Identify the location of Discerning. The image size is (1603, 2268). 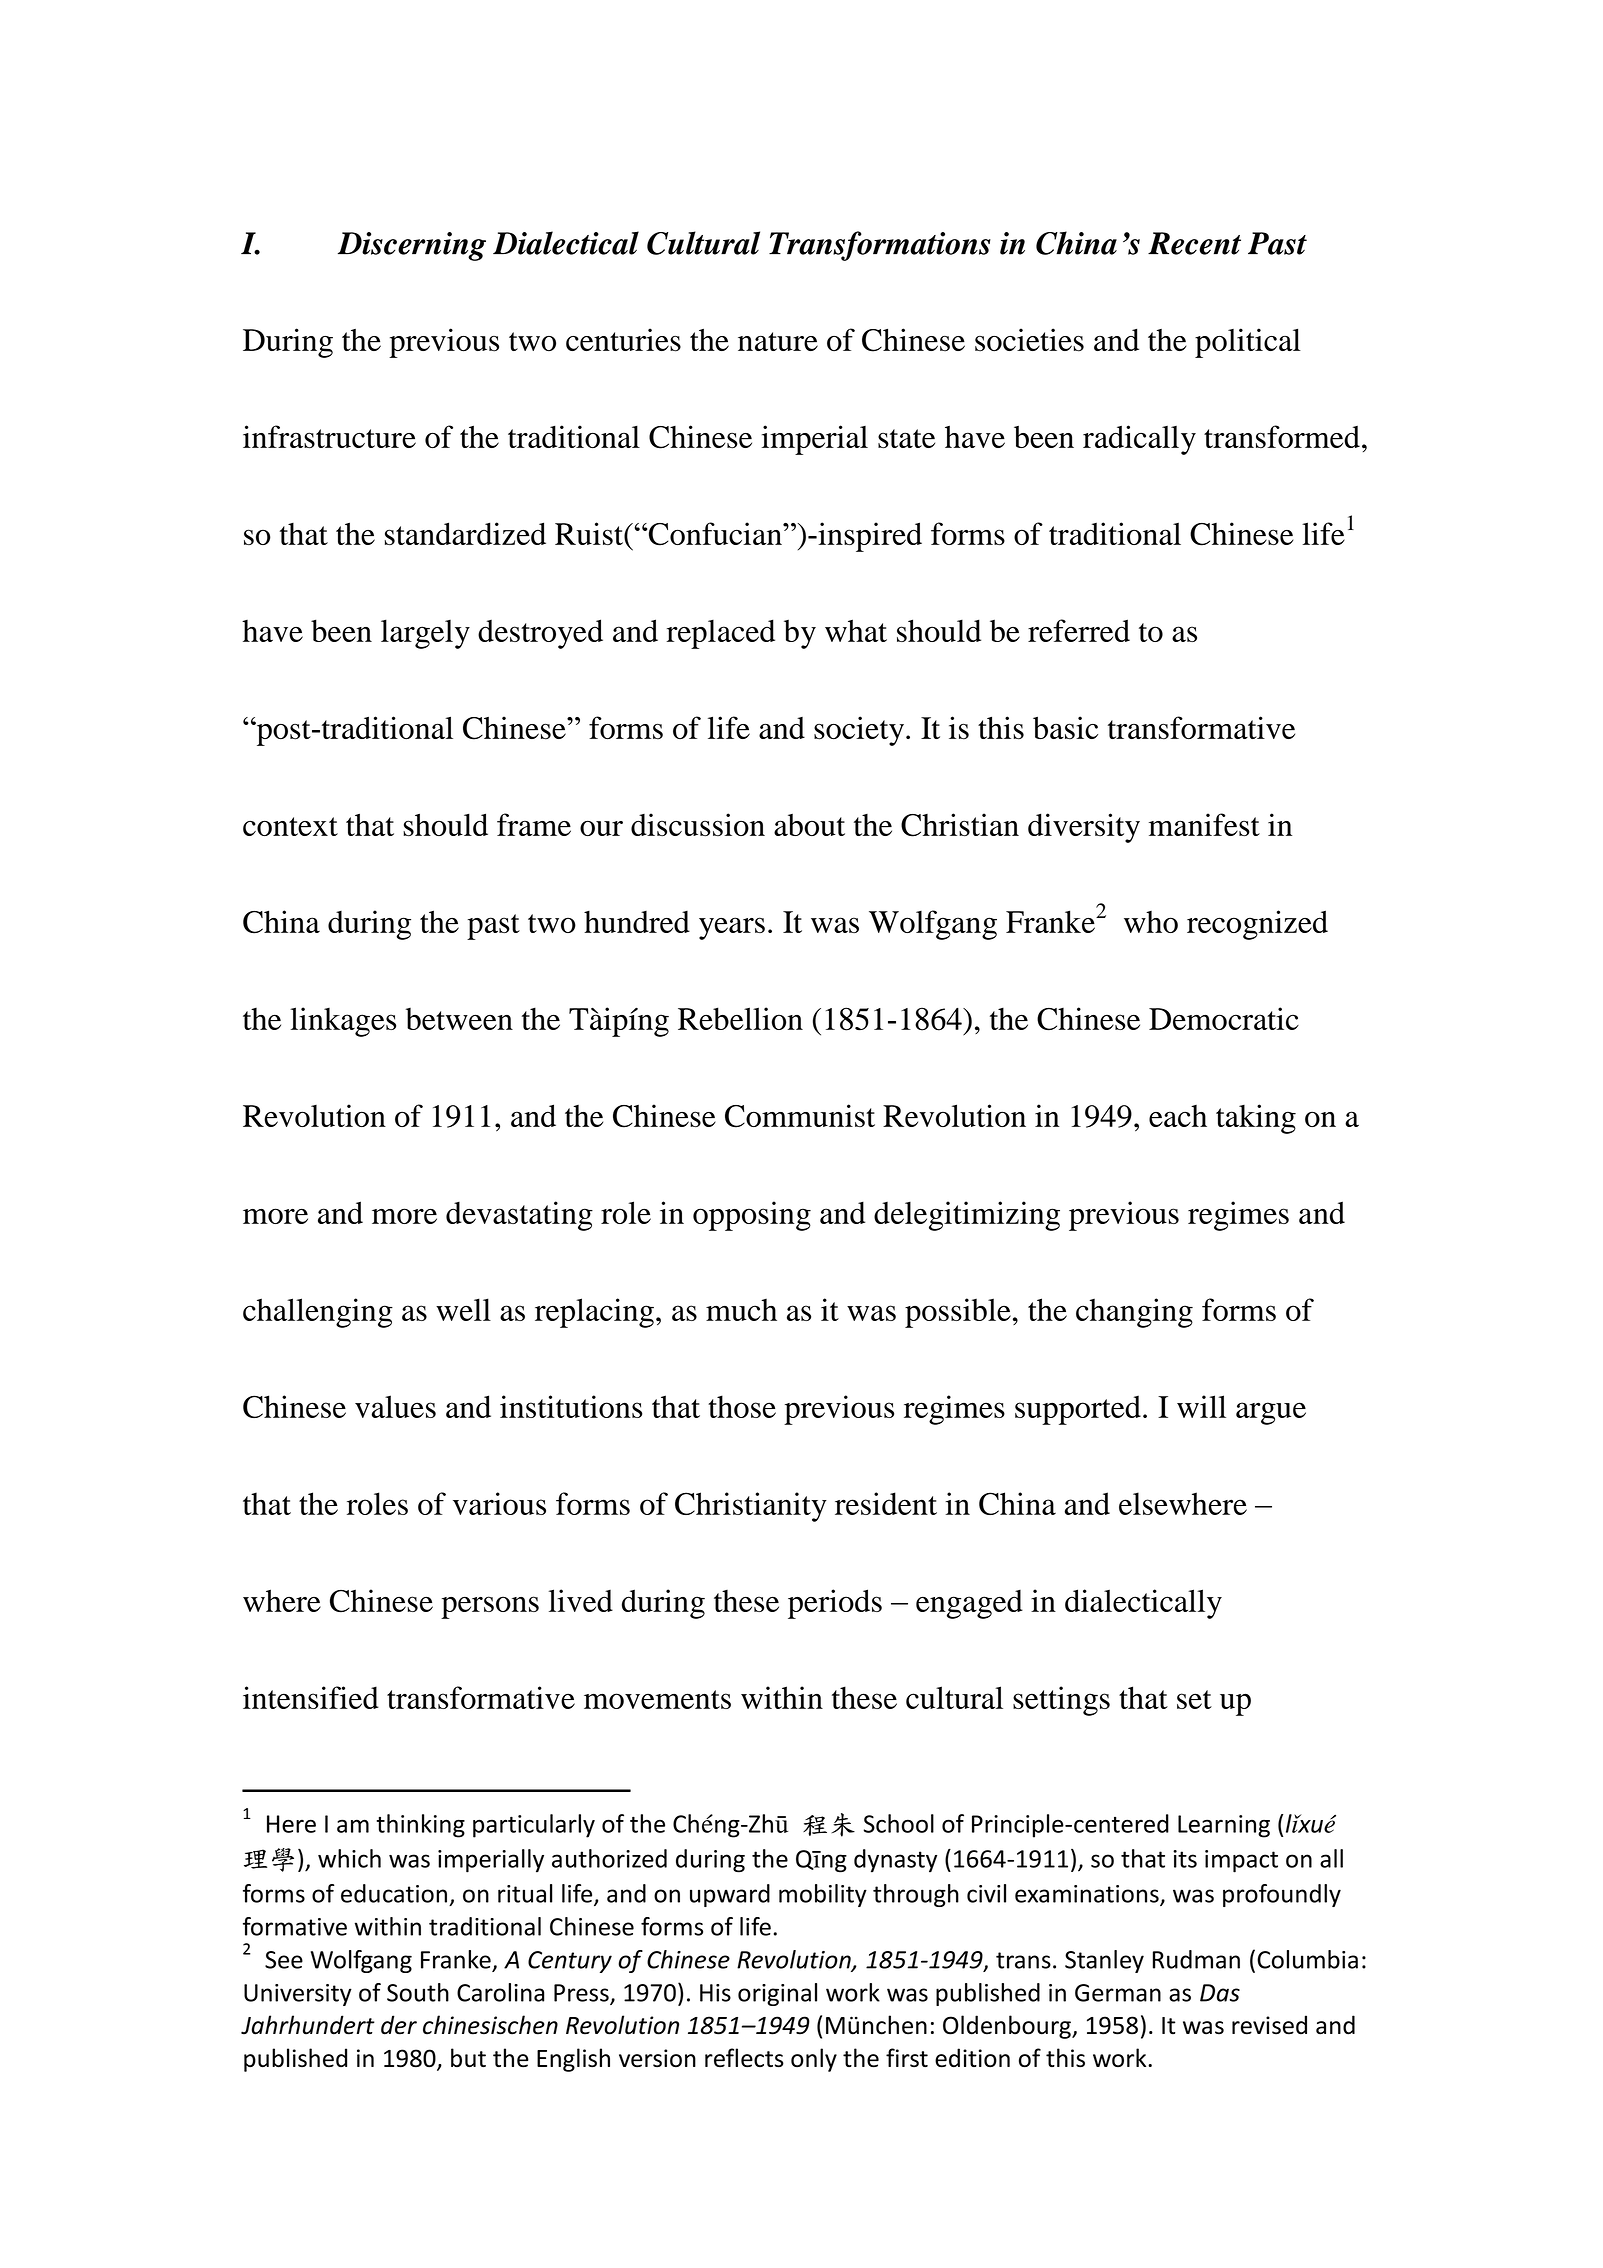
(412, 246).
